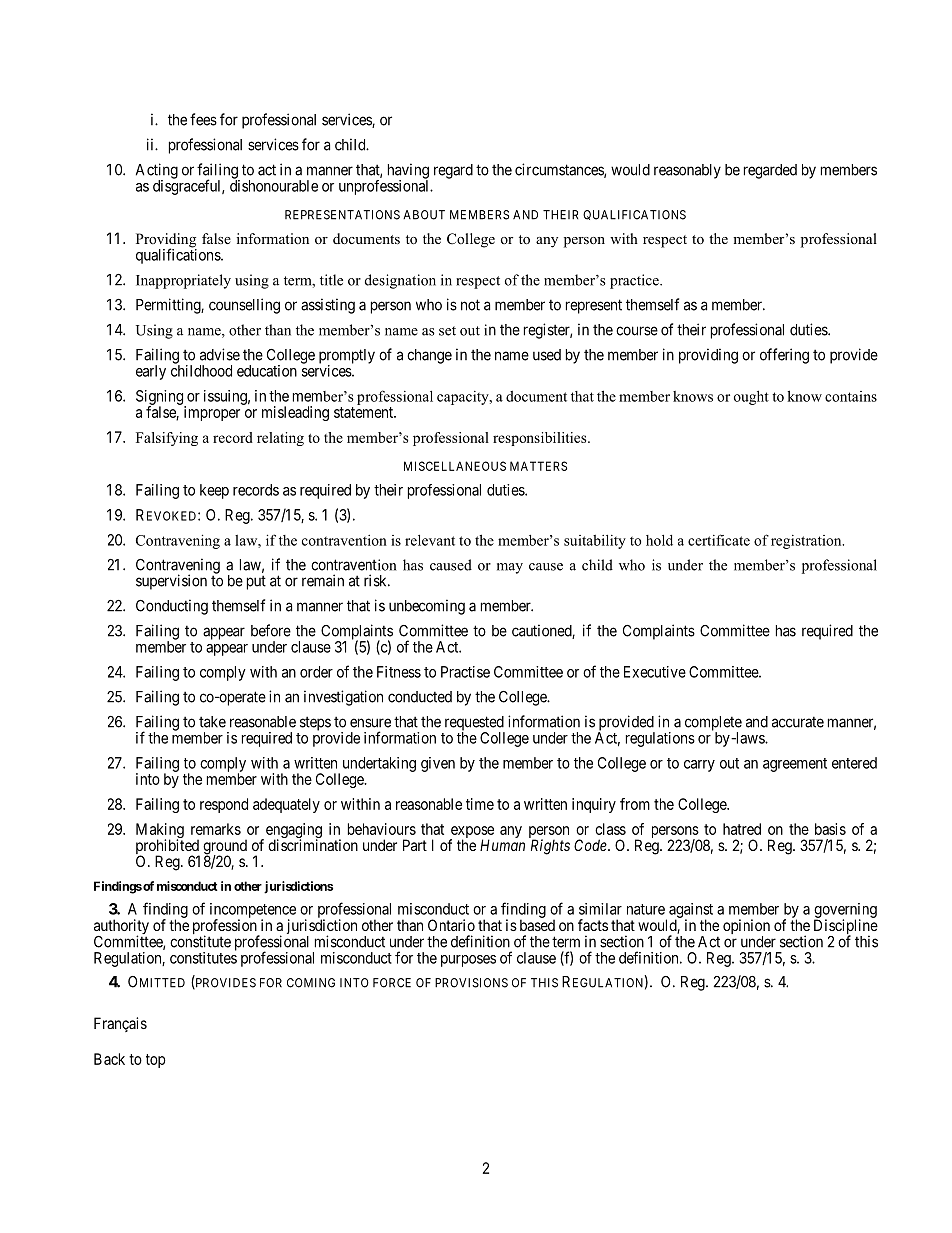 Image resolution: width=952 pixels, height=1233 pixels. I want to click on having, so click(408, 172).
